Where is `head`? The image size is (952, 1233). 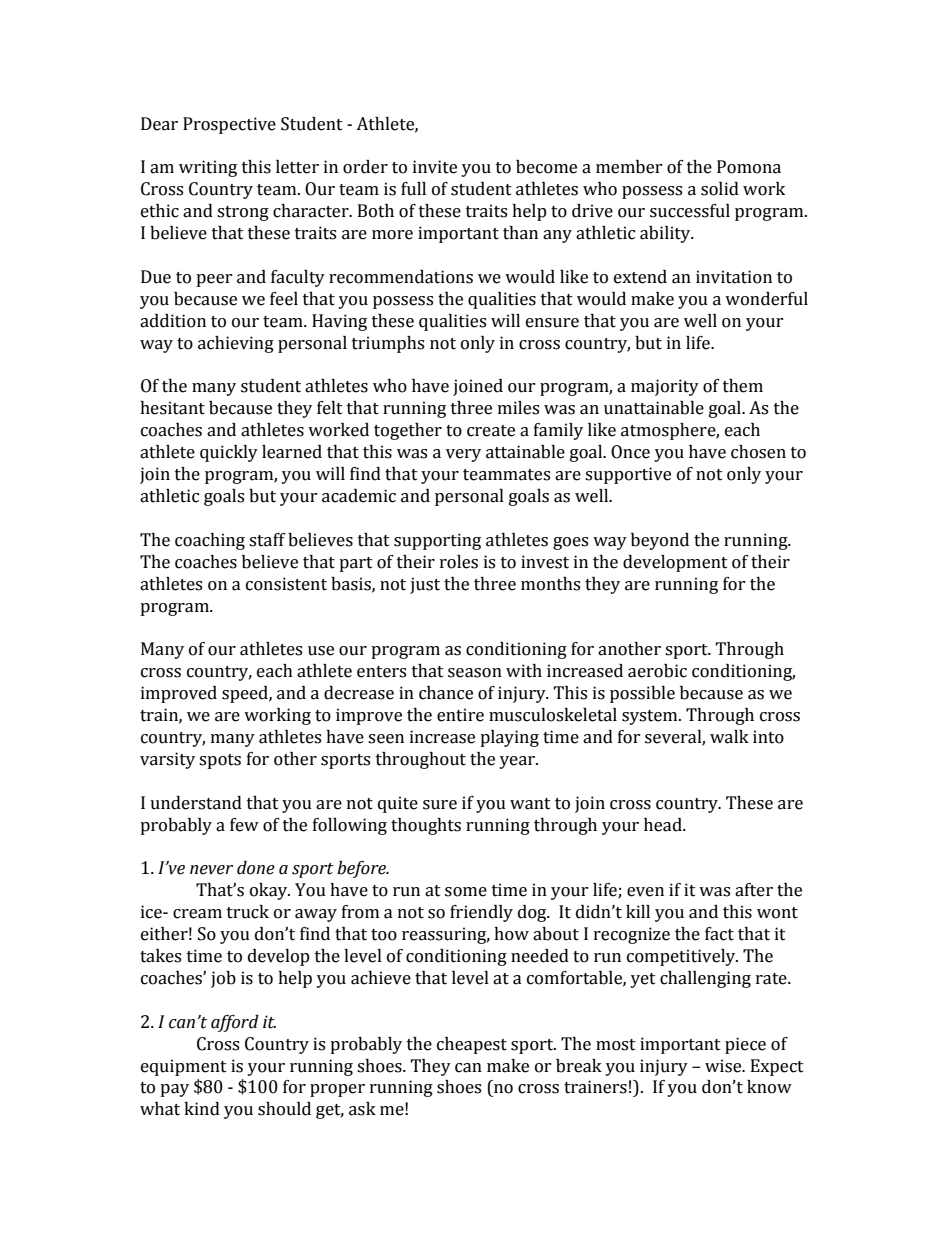
head is located at coordinates (664, 825).
